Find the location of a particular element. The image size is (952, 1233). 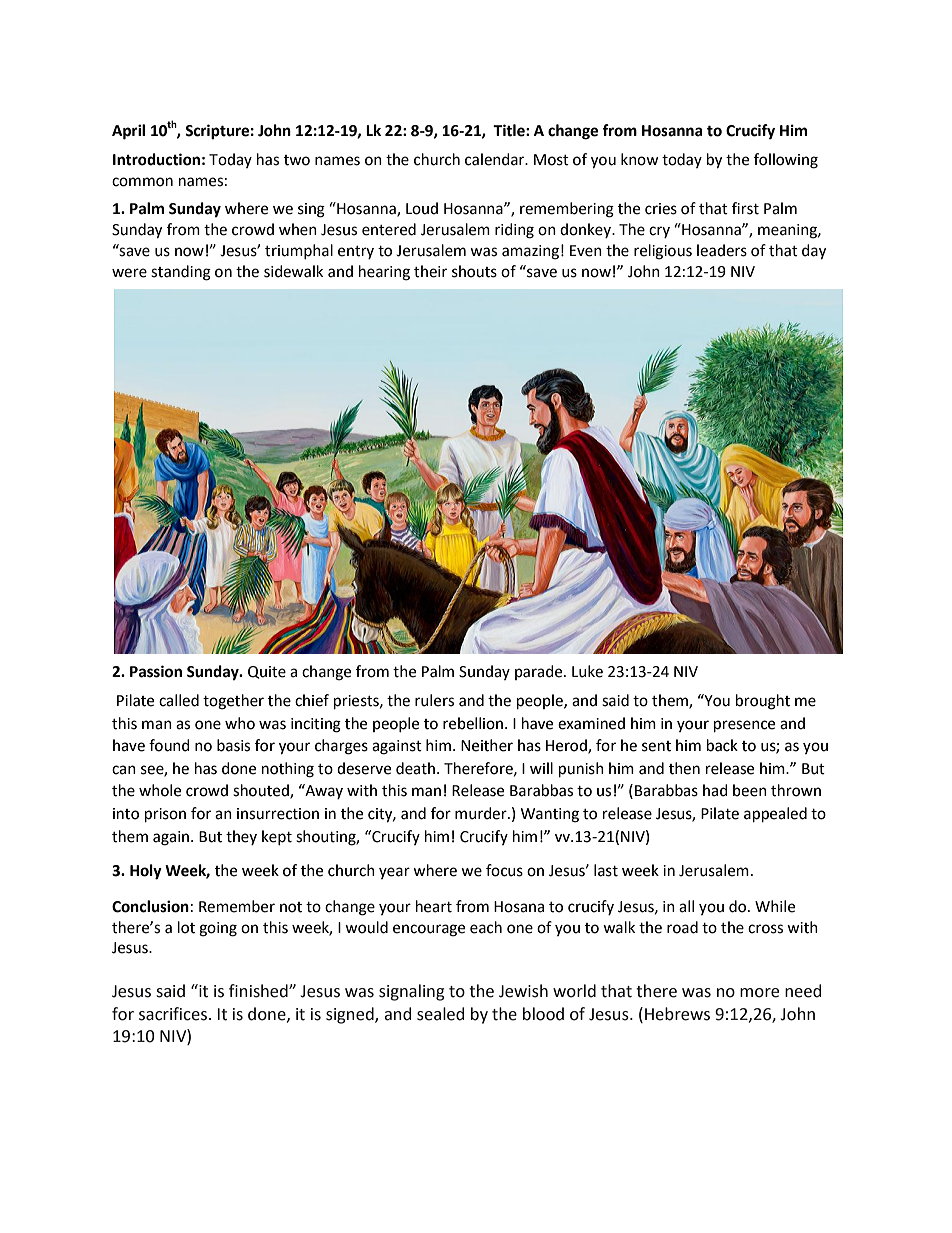

Luke is located at coordinates (587, 671).
